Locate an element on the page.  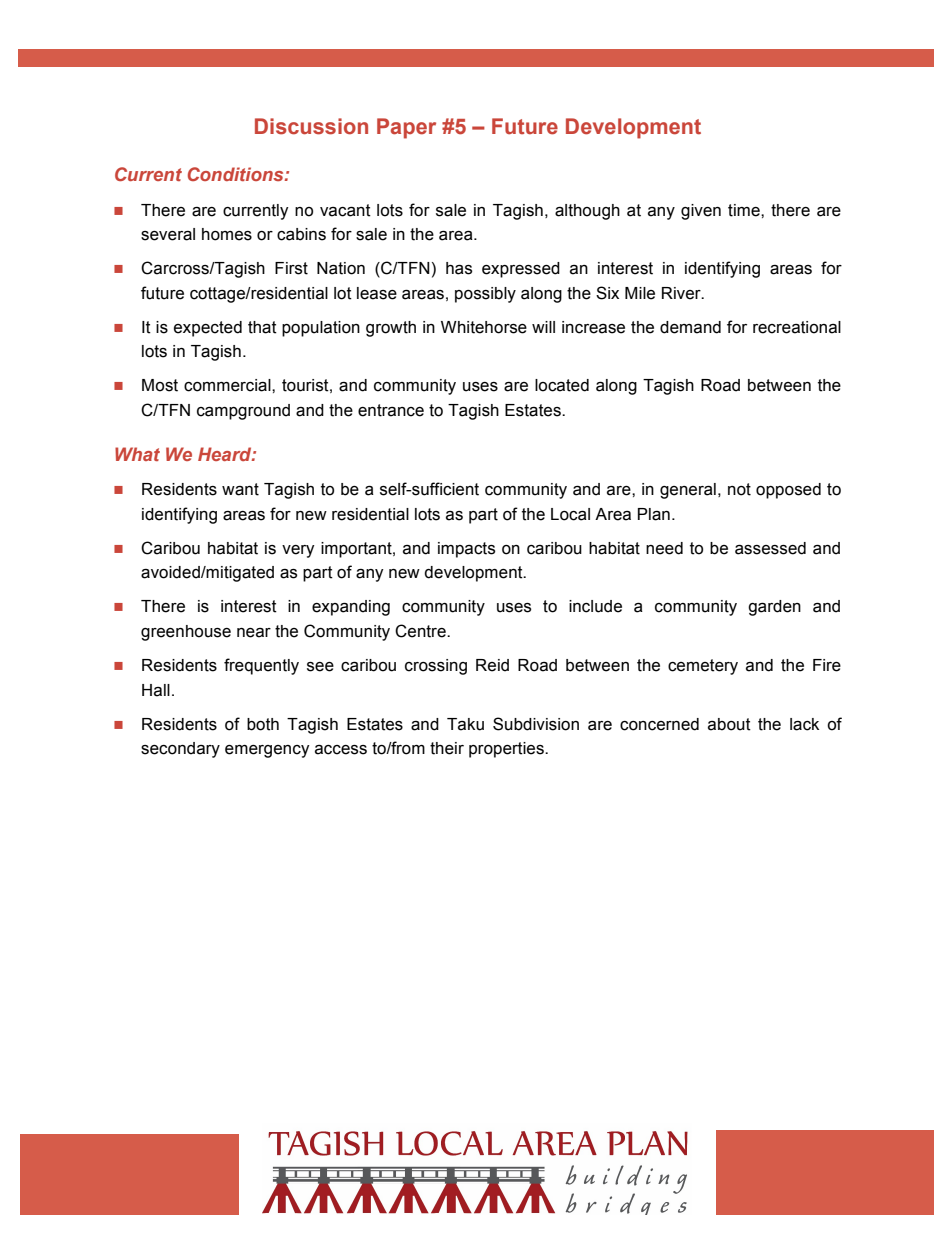
time is located at coordinates (745, 210).
